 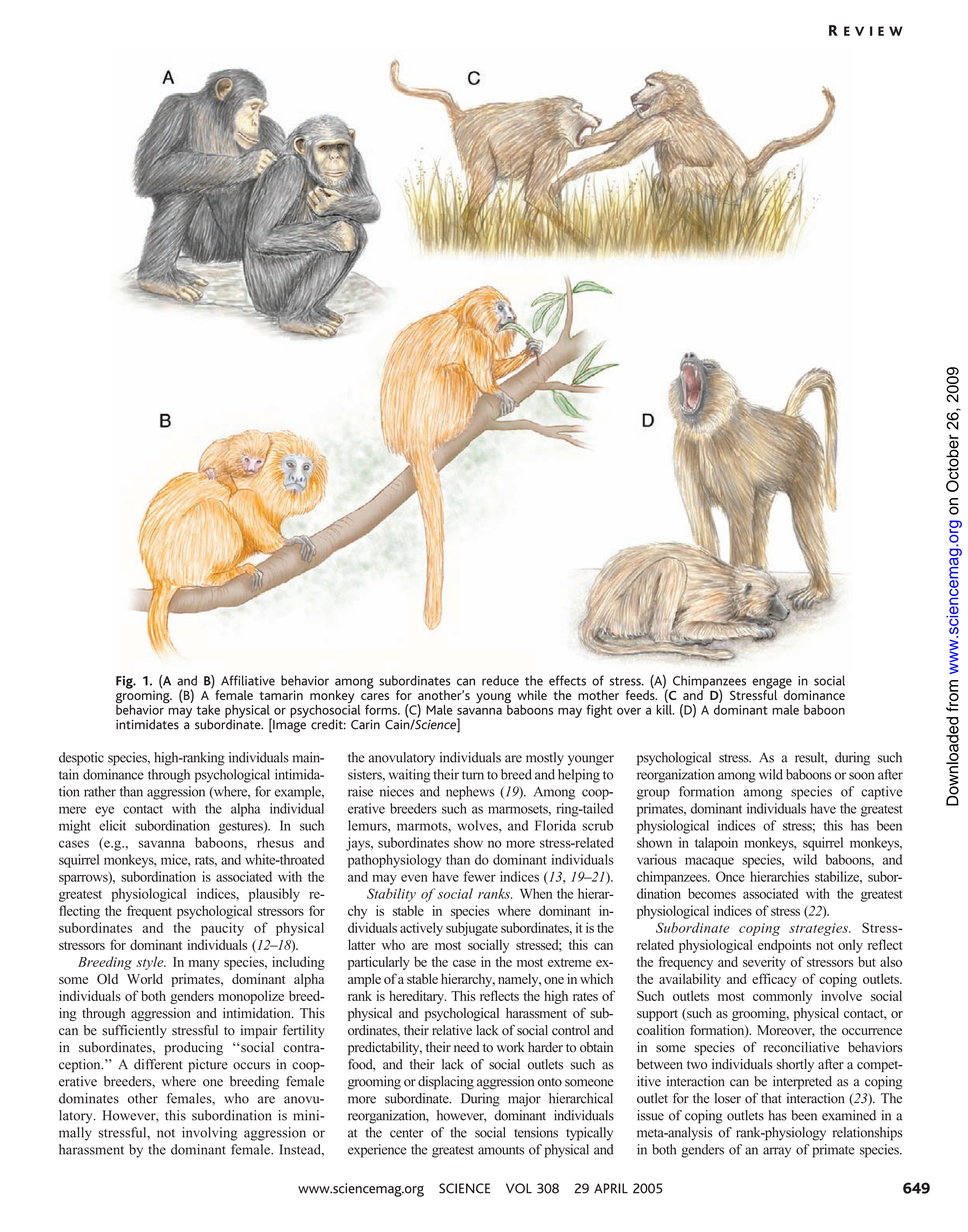 I want to click on elicit, so click(x=112, y=825).
